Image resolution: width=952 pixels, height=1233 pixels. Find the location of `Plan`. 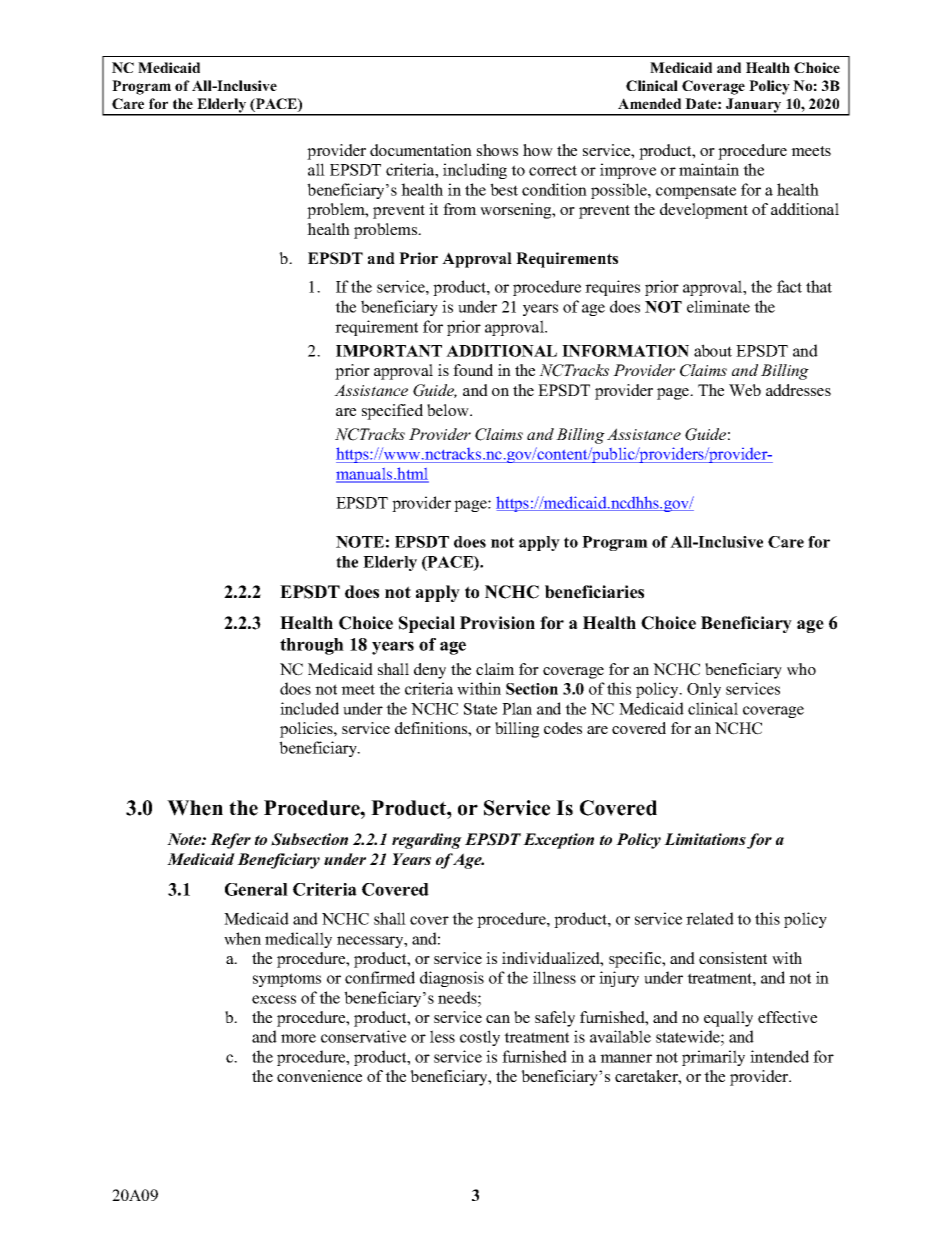

Plan is located at coordinates (517, 708).
